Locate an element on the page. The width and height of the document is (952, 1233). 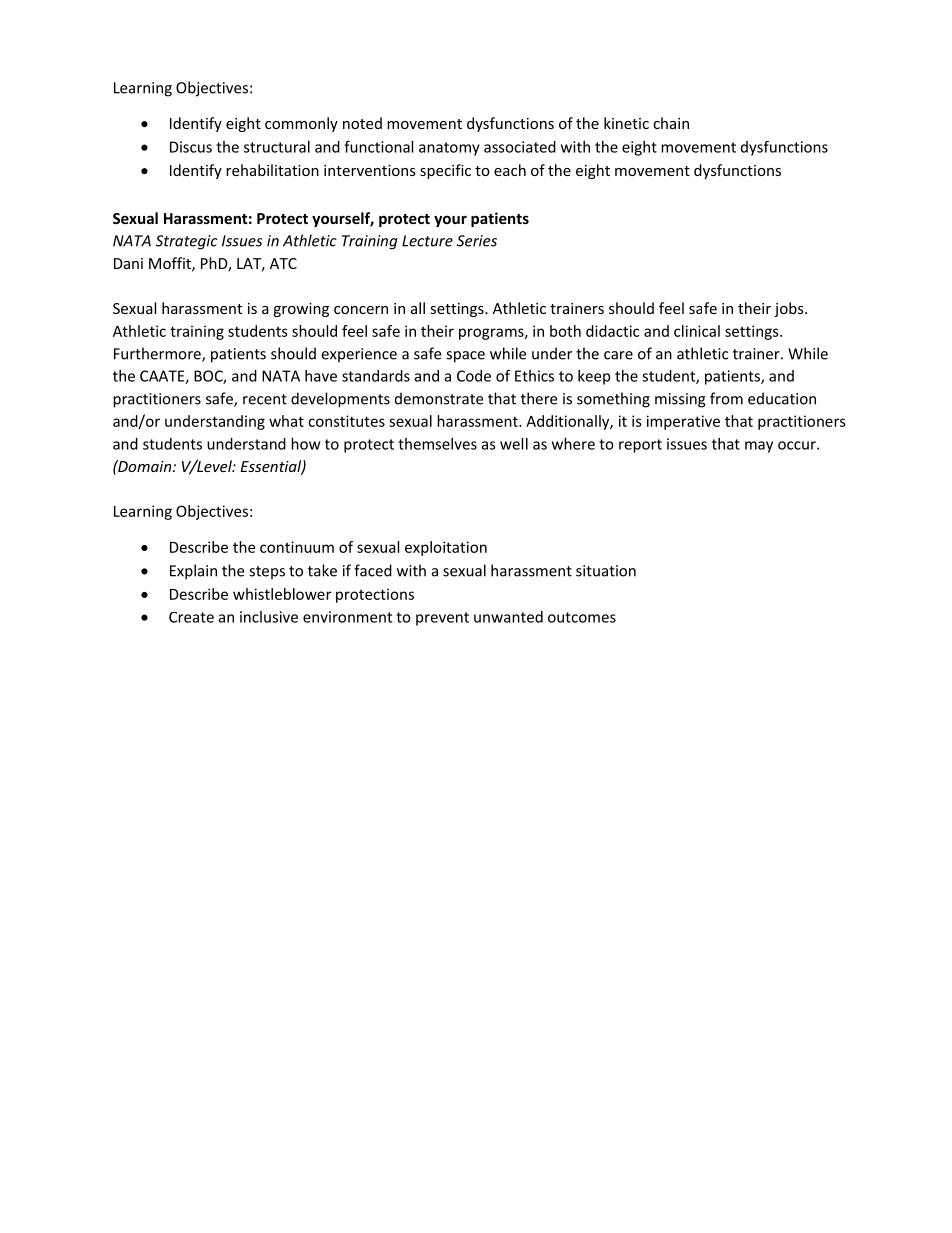
chain is located at coordinates (671, 123).
